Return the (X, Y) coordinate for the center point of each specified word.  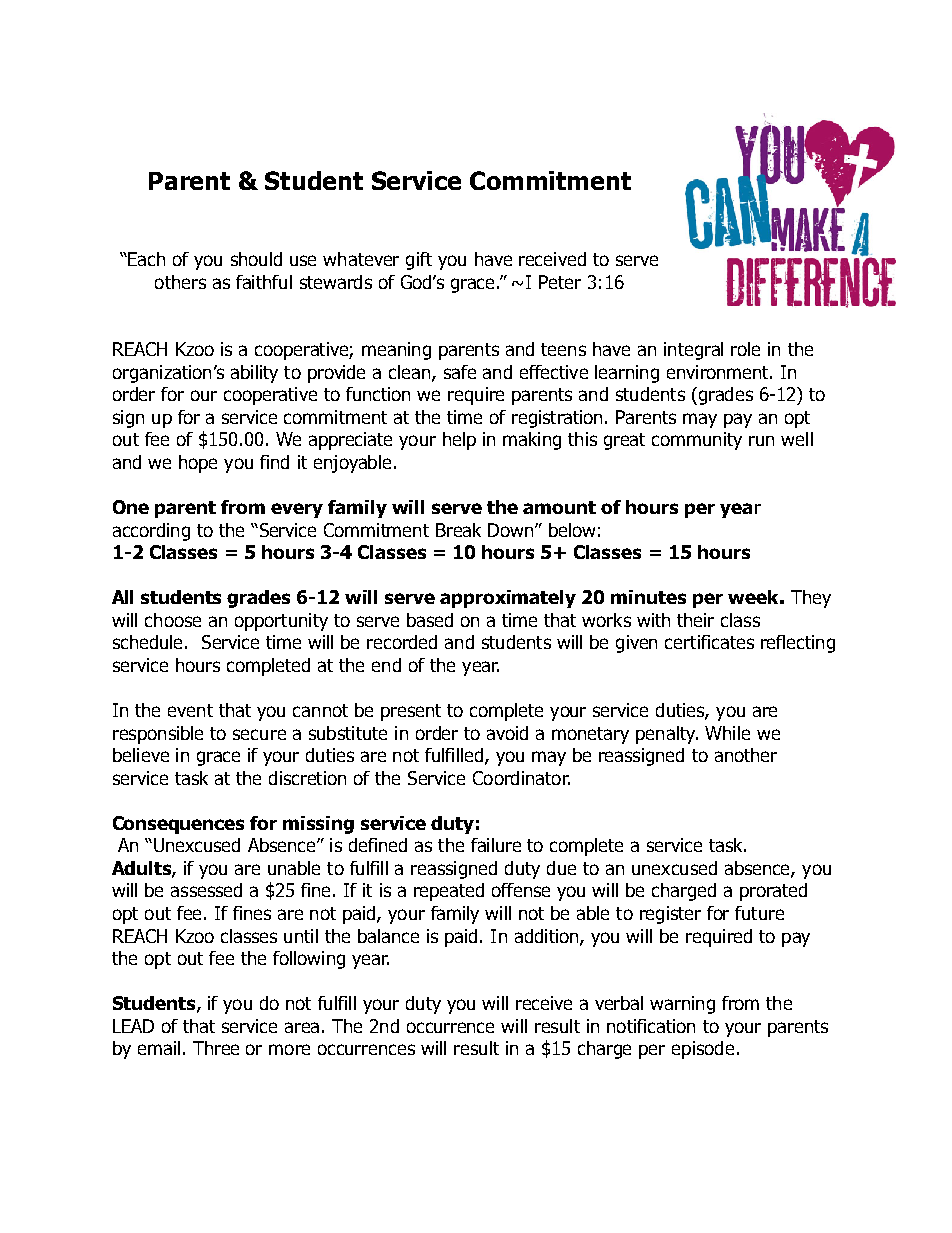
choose (173, 620)
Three (216, 1048)
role (745, 349)
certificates (709, 642)
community (697, 441)
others (180, 282)
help (459, 441)
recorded (402, 642)
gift (419, 261)
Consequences (178, 825)
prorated (773, 892)
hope (198, 464)
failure (496, 845)
